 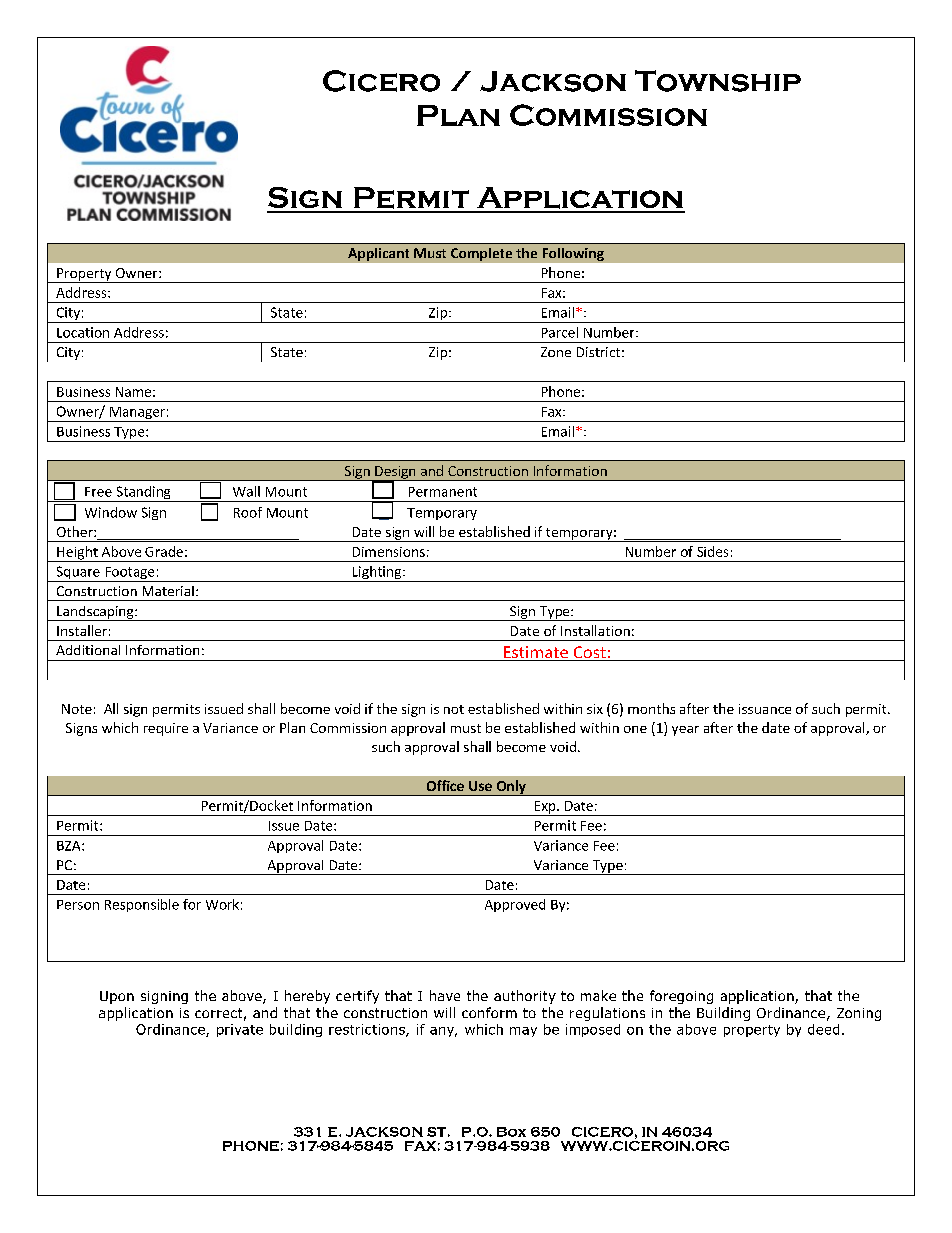 What do you see at coordinates (712, 551) in the image?
I see `Sides` at bounding box center [712, 551].
